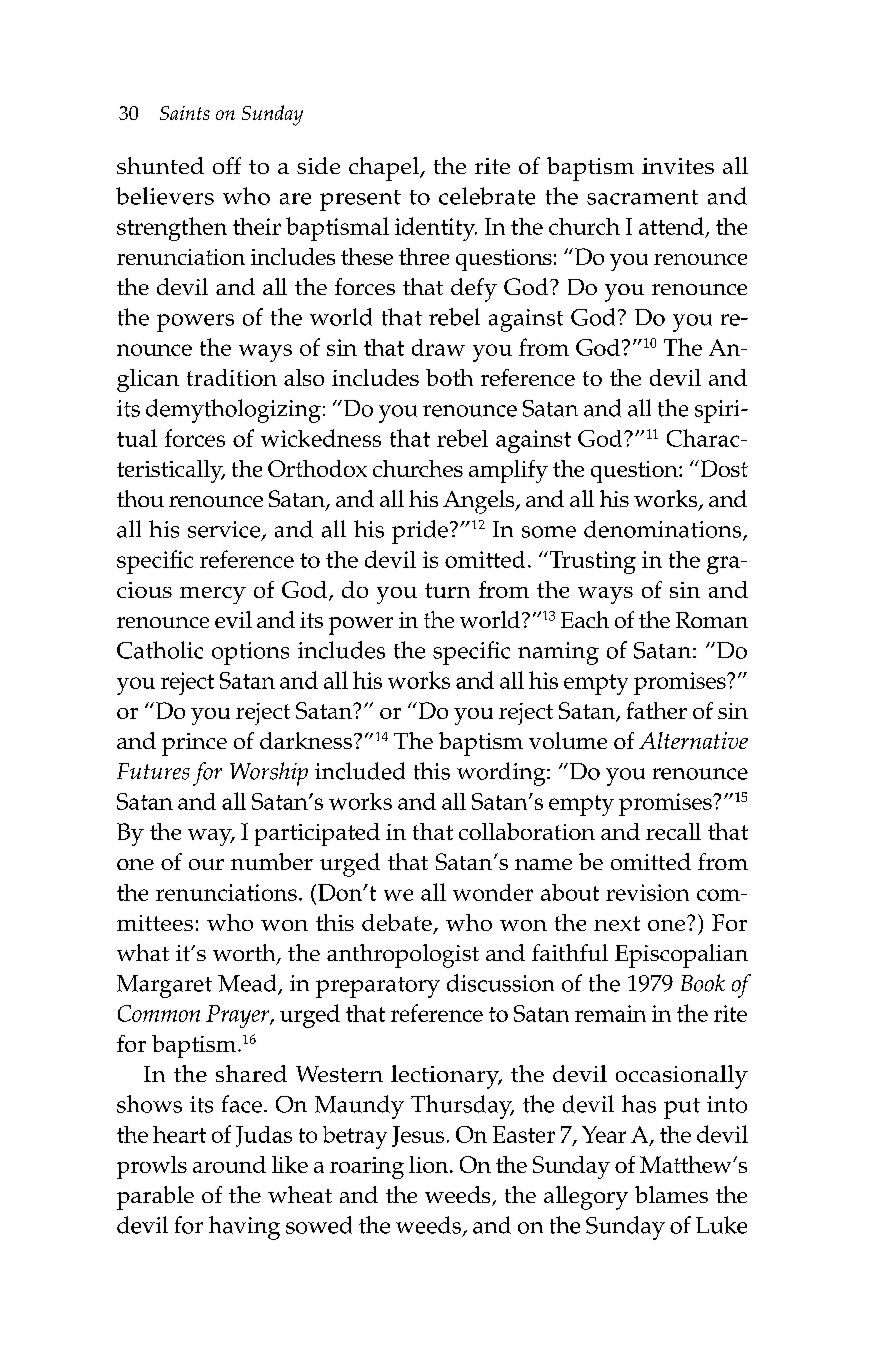 This screenshot has width=887, height=1372. I want to click on Angels, so click(480, 502).
